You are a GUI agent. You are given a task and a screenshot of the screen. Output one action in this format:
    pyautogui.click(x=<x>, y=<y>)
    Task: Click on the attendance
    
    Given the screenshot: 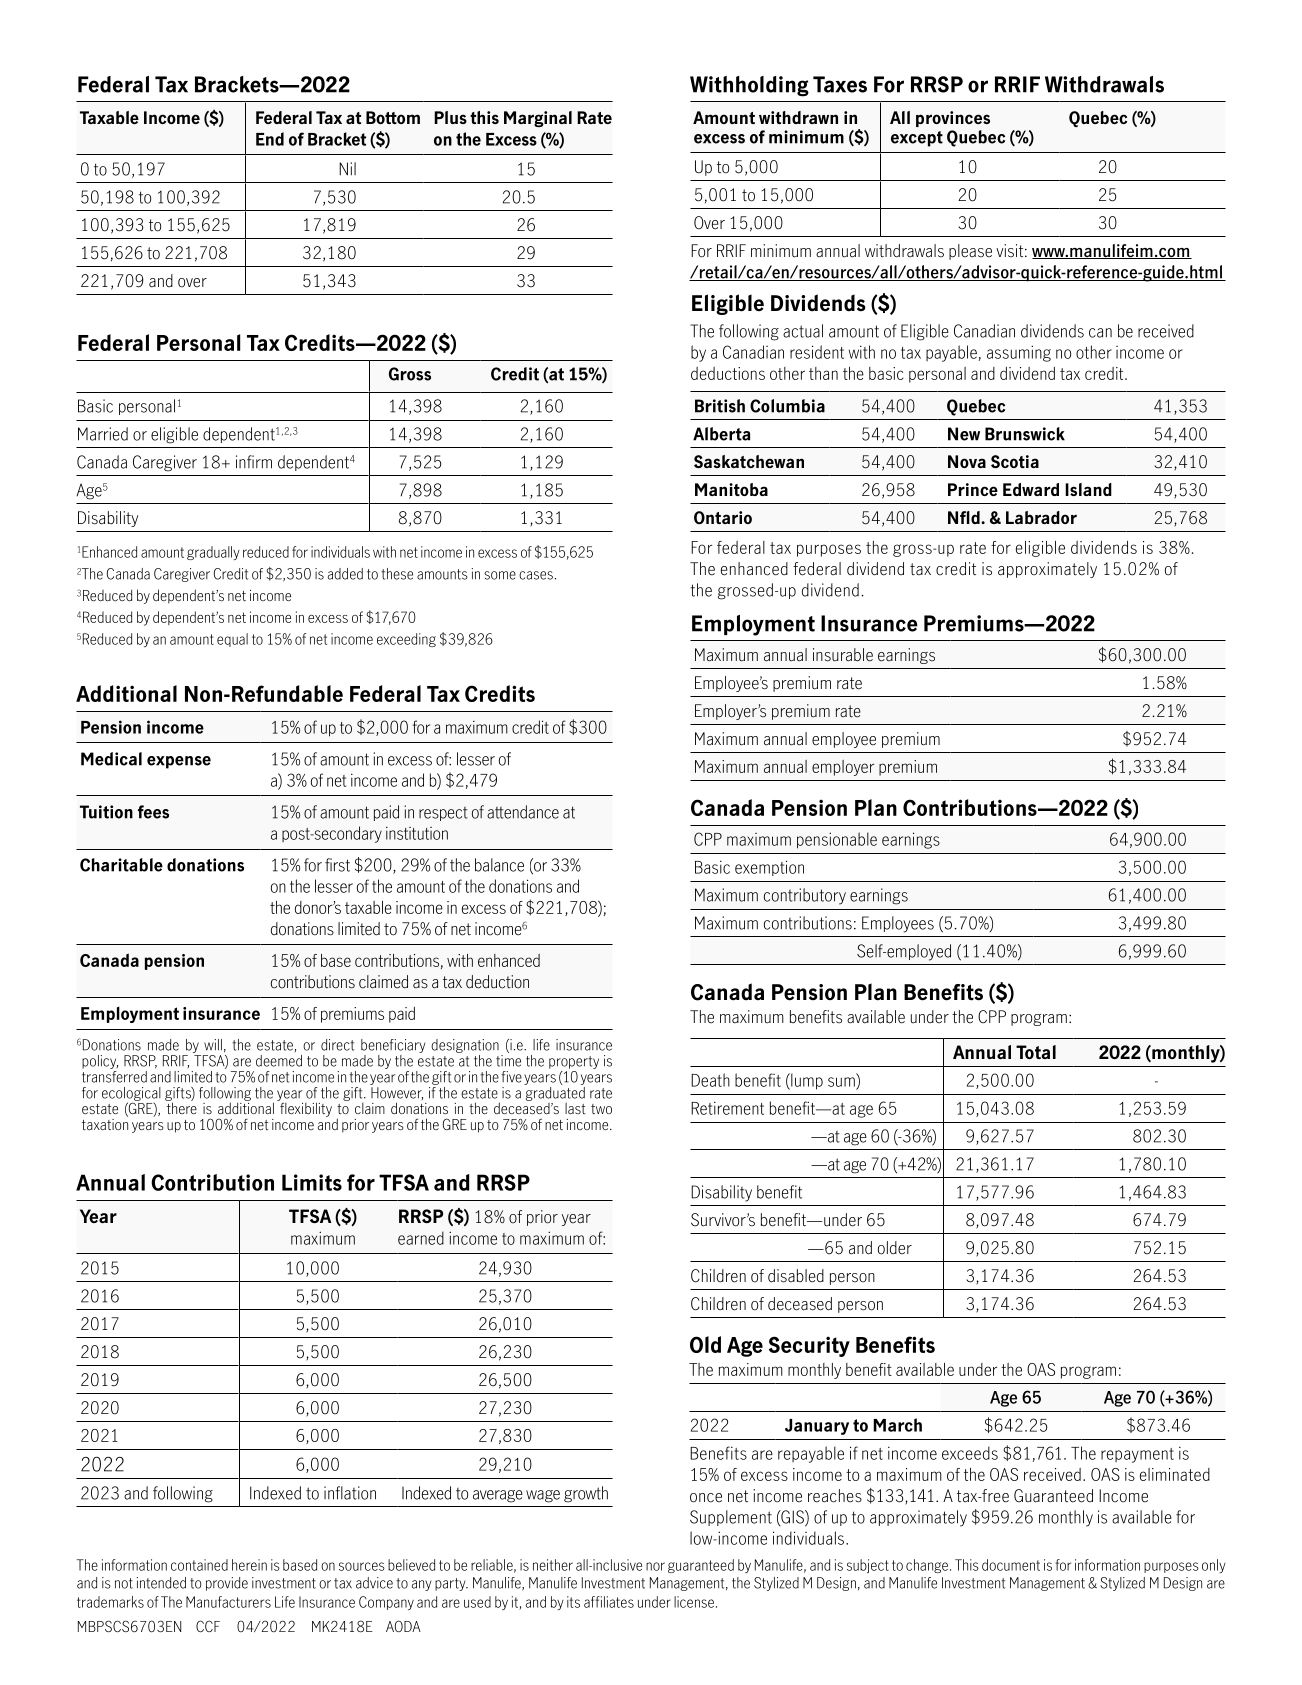 What is the action you would take?
    pyautogui.click(x=523, y=812)
